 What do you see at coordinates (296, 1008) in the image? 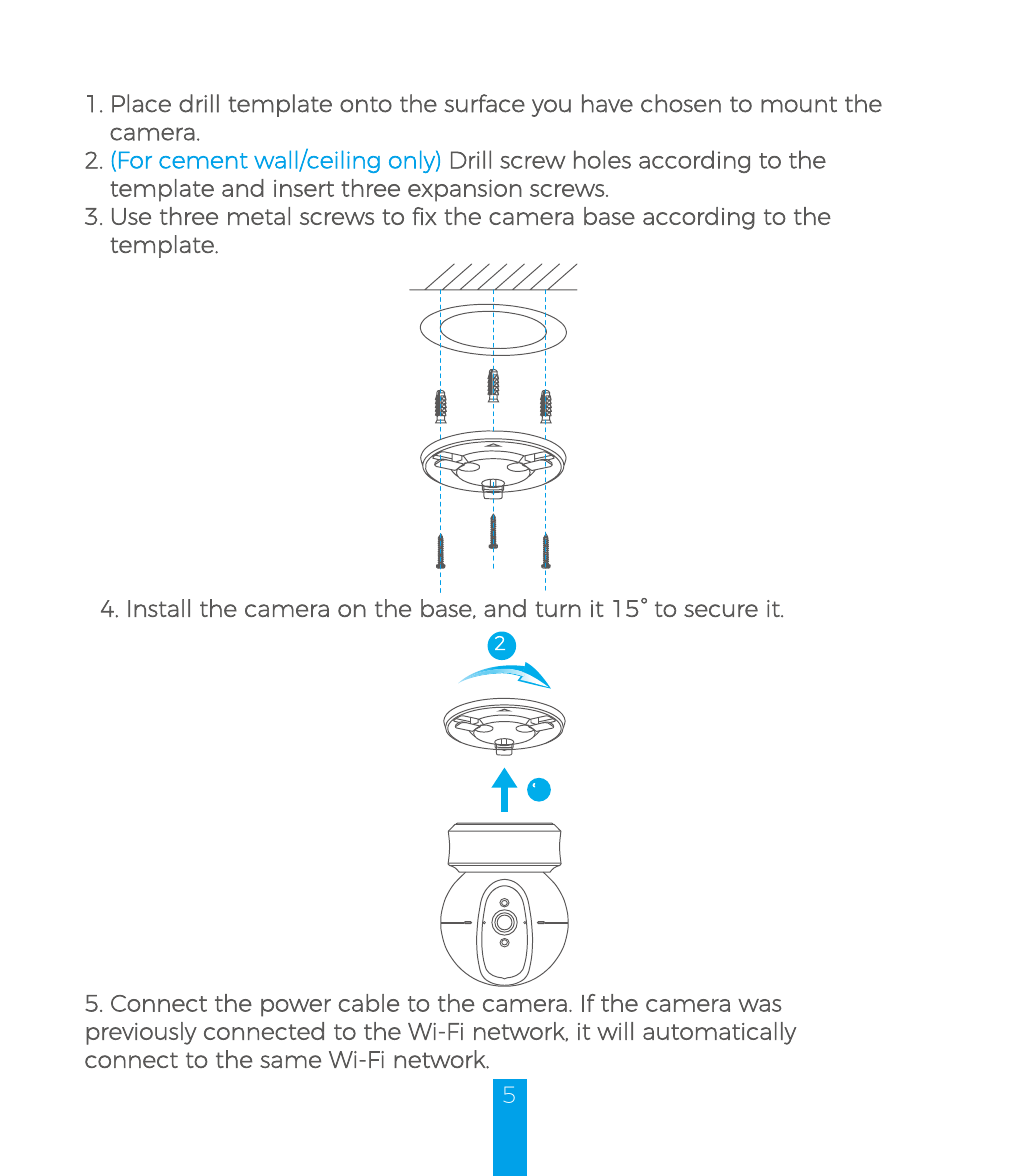
I see `power` at bounding box center [296, 1008].
